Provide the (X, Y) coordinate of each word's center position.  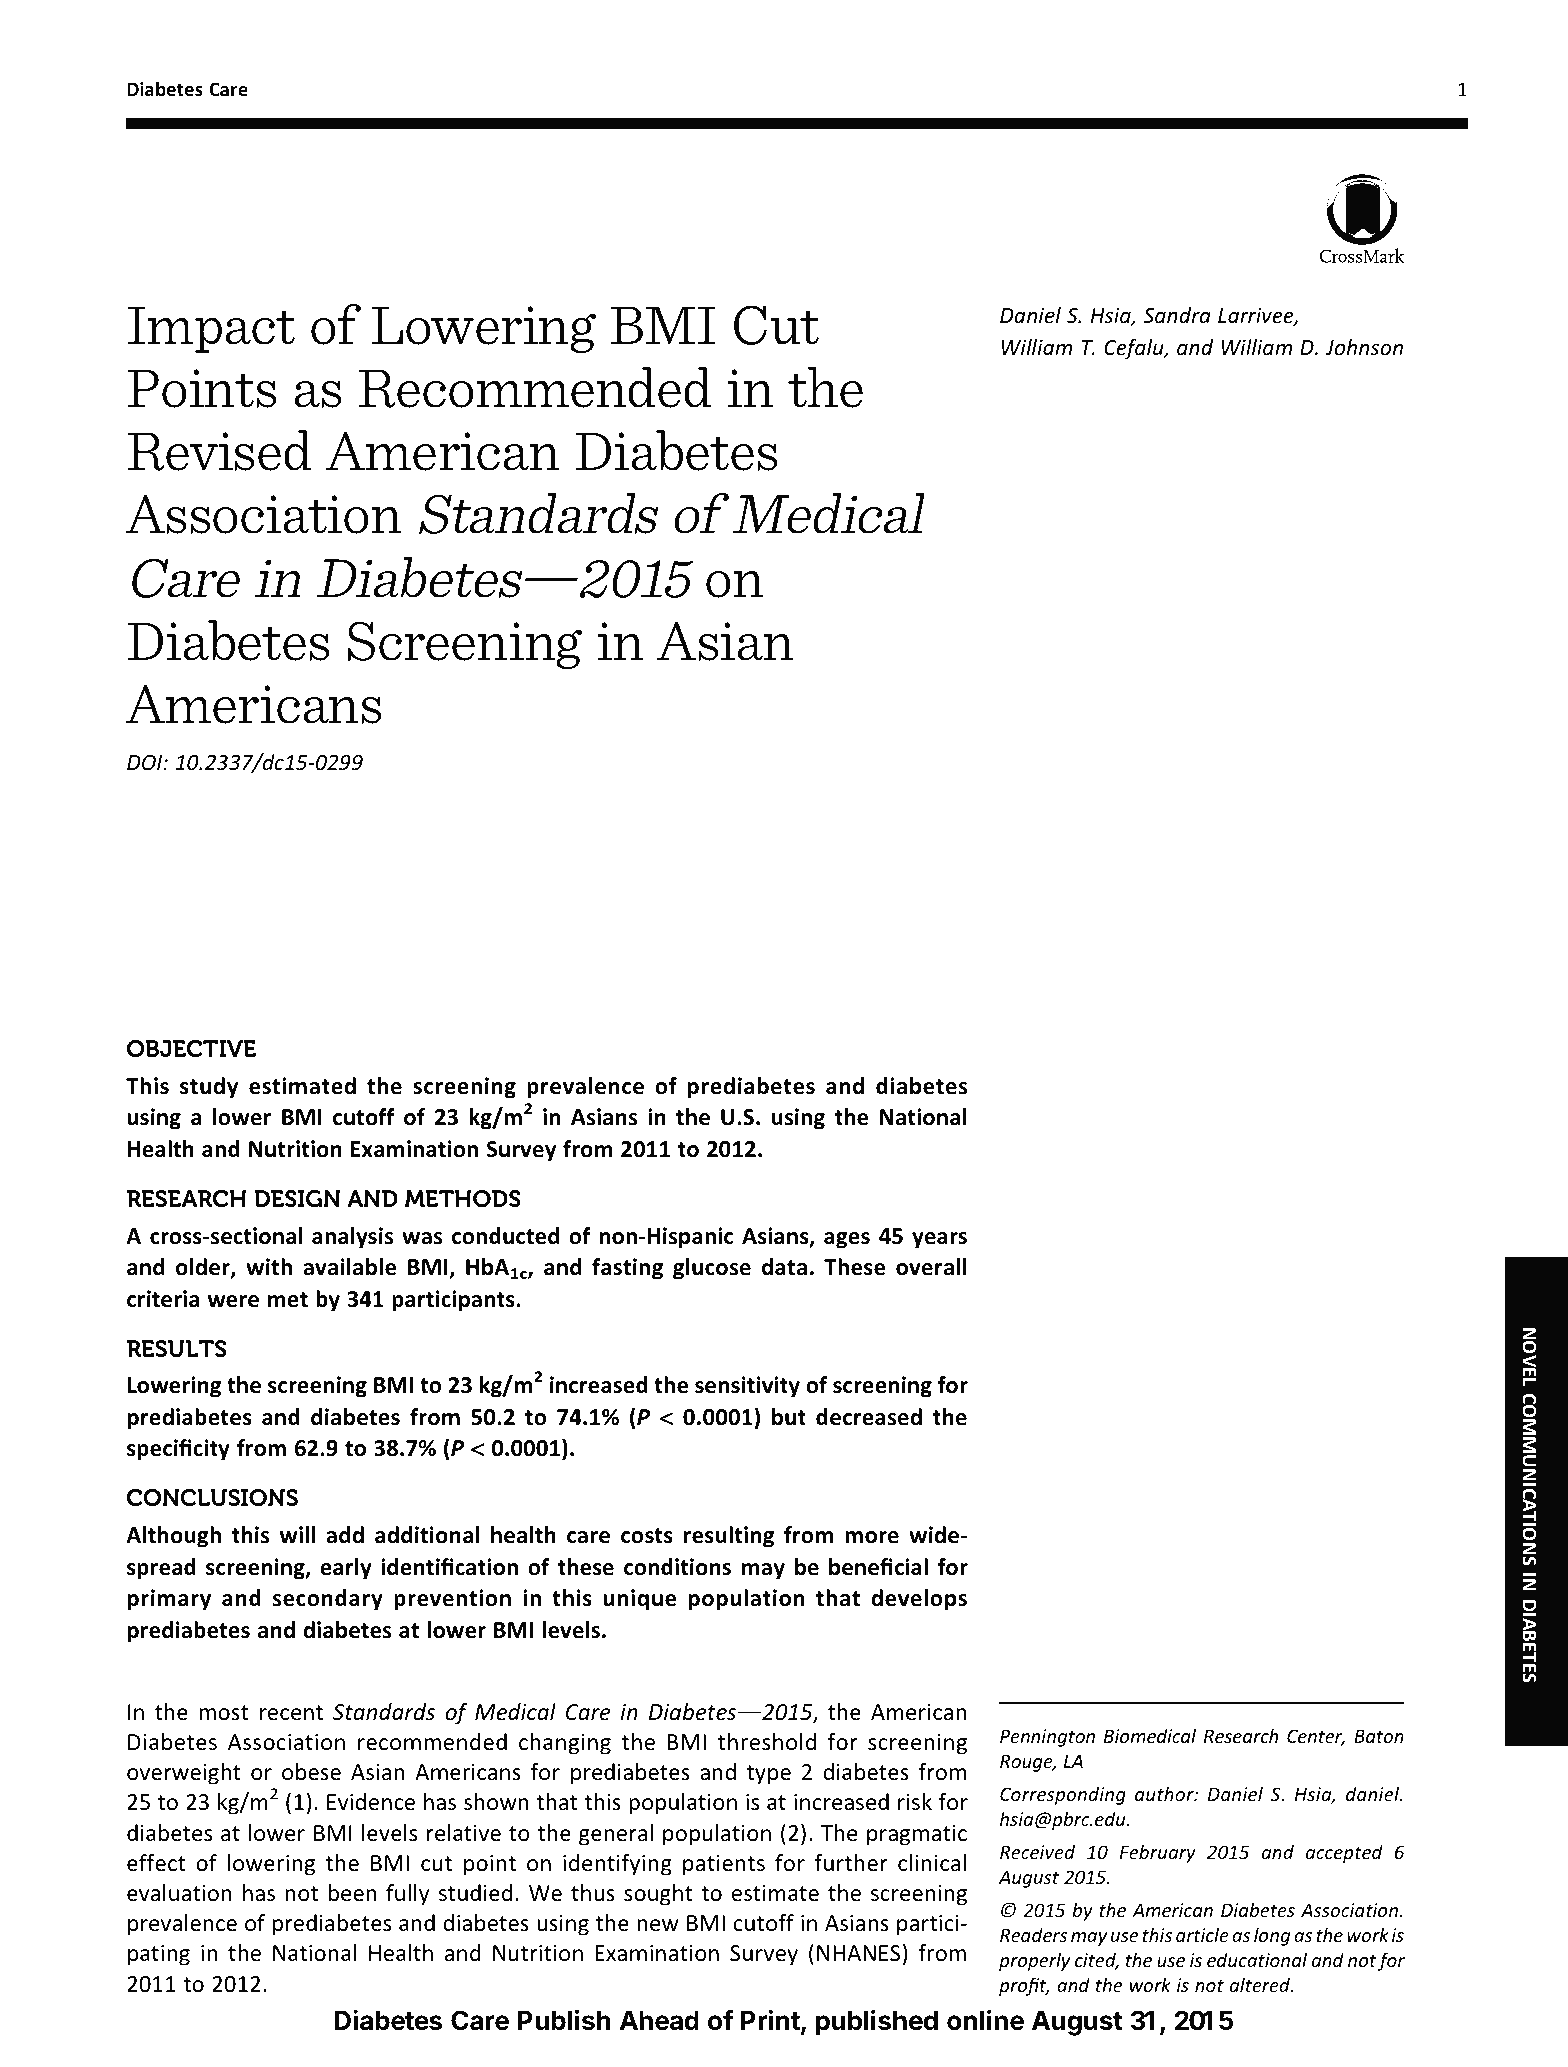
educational (1257, 1959)
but (789, 1417)
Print (770, 2019)
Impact (211, 329)
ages (847, 1240)
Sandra (1177, 315)
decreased (869, 1417)
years (939, 1240)
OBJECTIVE (191, 1049)
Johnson (1364, 347)
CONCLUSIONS (212, 1498)
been (352, 1892)
